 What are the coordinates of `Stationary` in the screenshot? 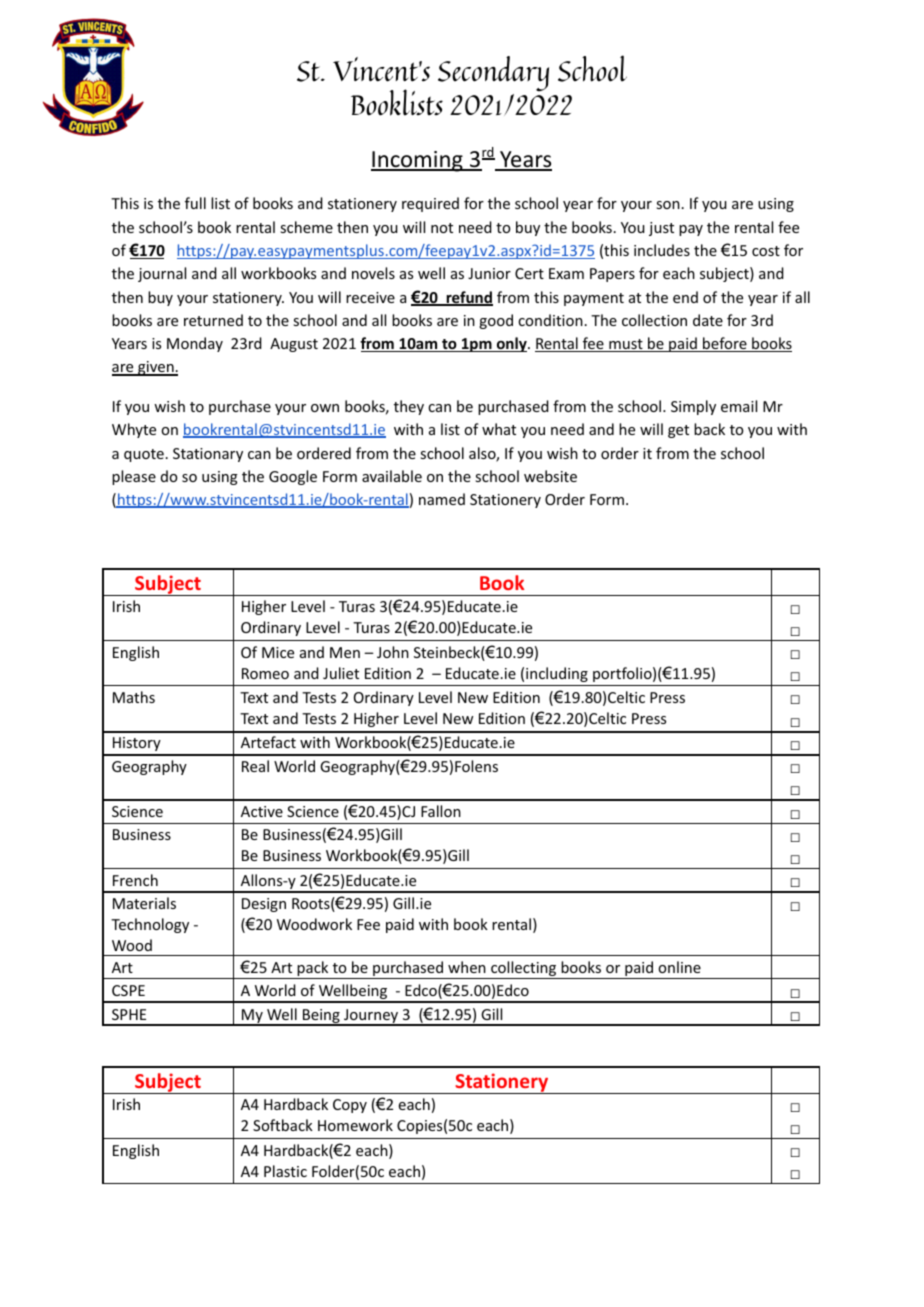 It's located at (208, 455).
